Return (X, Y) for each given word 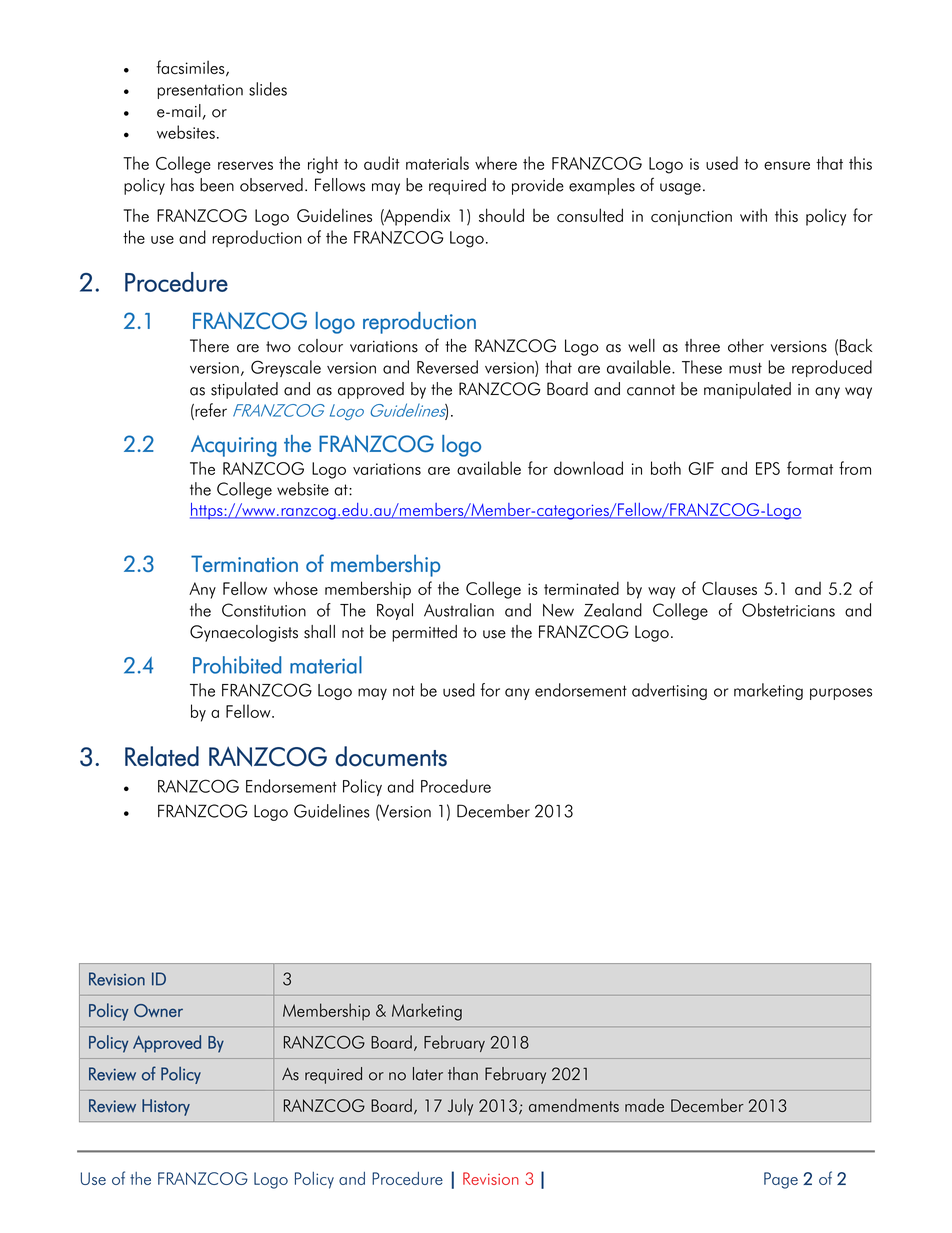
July (460, 1107)
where (496, 163)
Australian (459, 610)
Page (781, 1180)
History (166, 1107)
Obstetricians (788, 610)
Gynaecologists (244, 633)
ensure (787, 165)
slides (268, 89)
